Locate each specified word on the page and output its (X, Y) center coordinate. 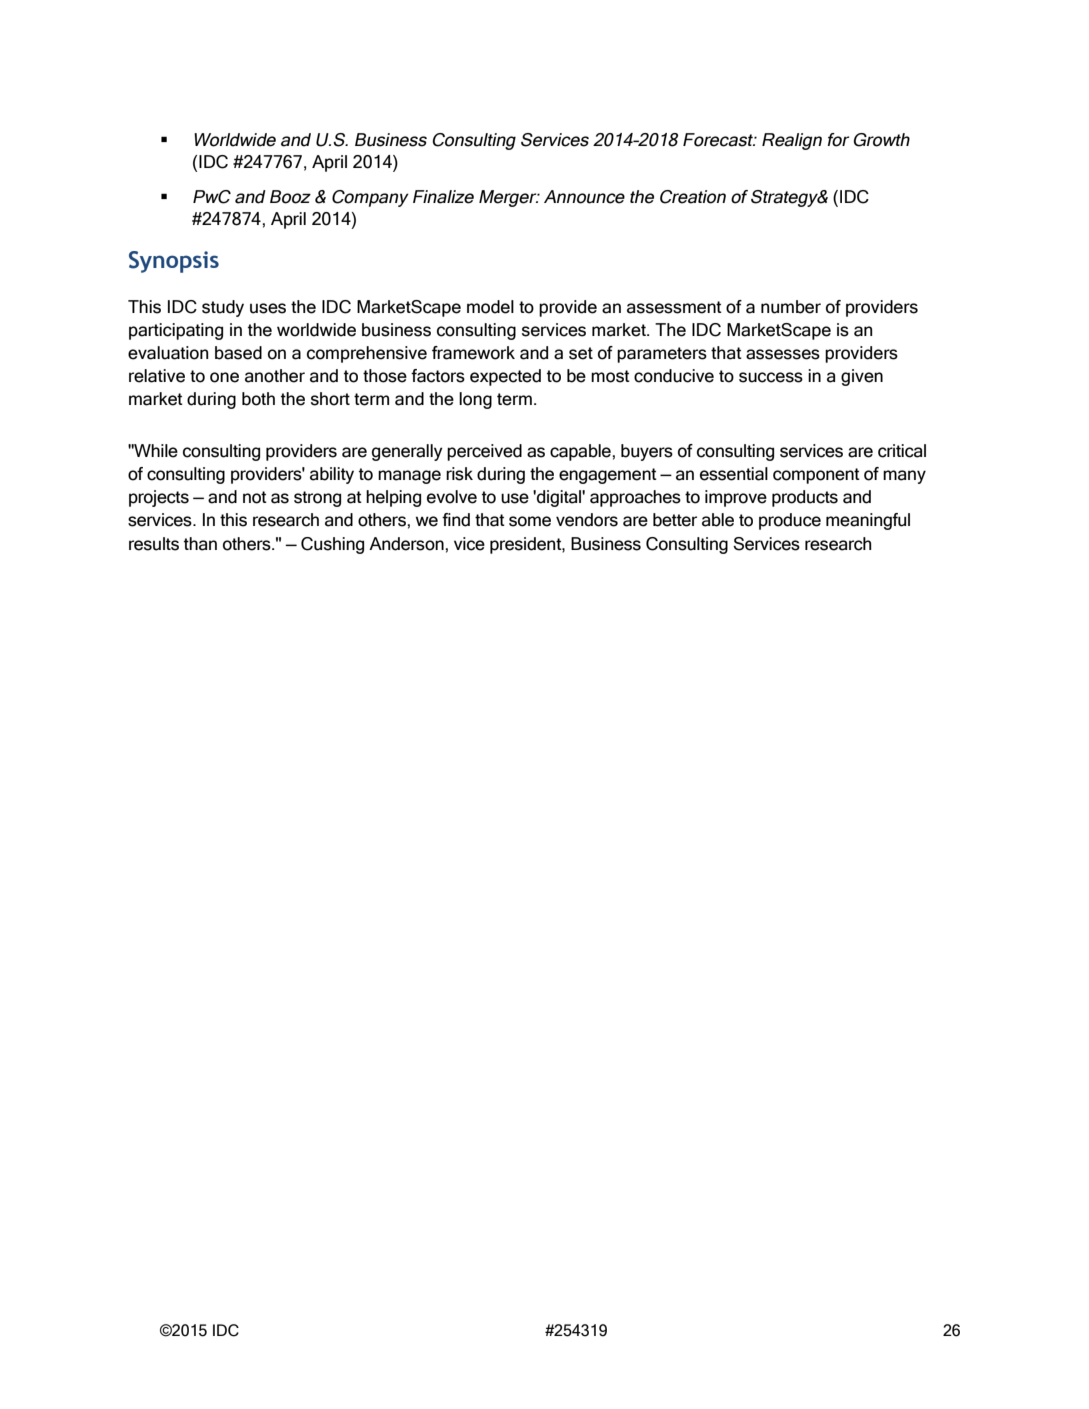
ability (332, 475)
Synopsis (174, 262)
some (530, 521)
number (791, 307)
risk (459, 474)
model (490, 307)
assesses (783, 354)
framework (473, 353)
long (475, 400)
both (258, 399)
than (200, 544)
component (816, 476)
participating (176, 331)
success (771, 377)
